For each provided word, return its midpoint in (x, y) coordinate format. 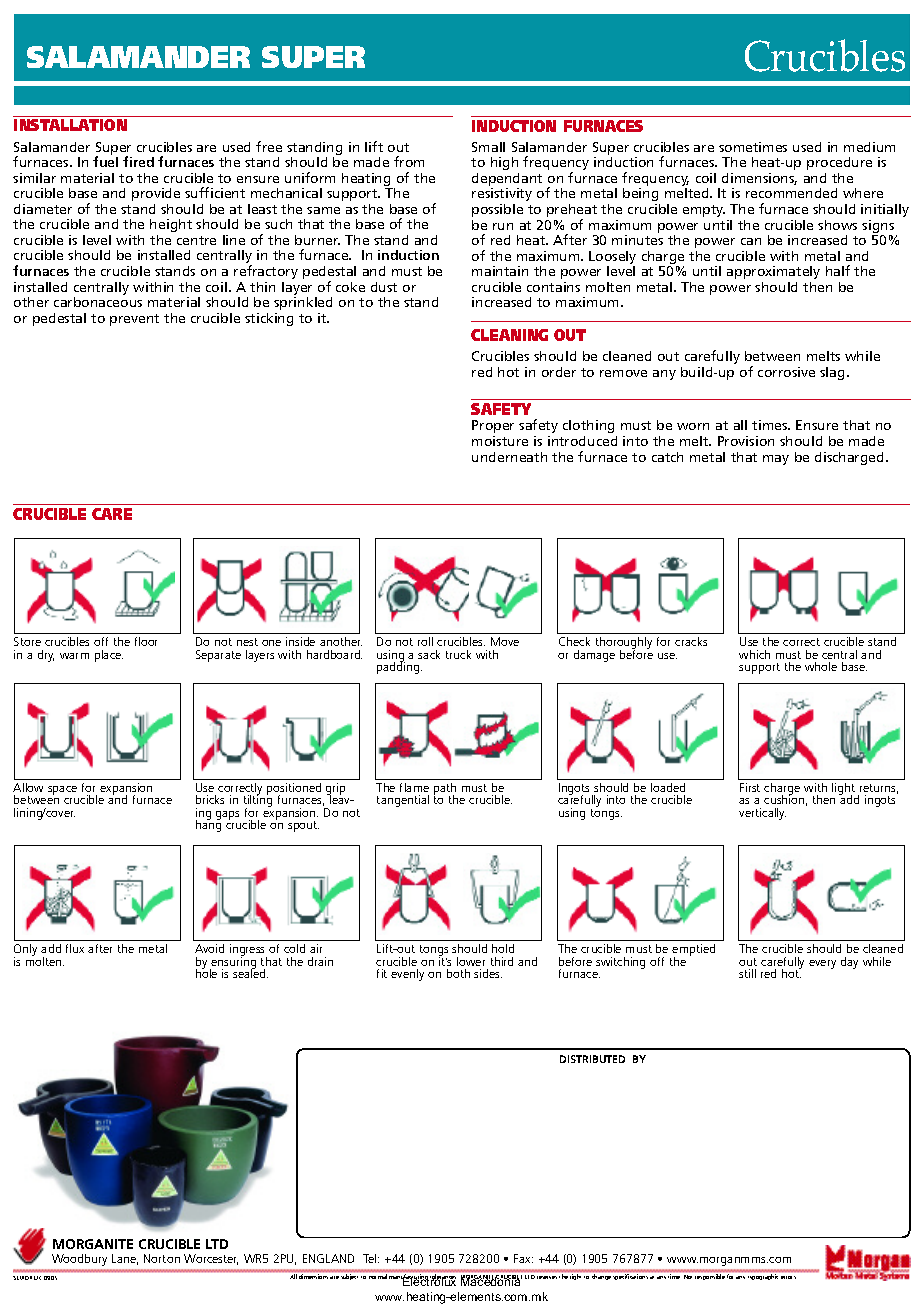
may (776, 460)
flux (75, 948)
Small (488, 147)
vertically (762, 814)
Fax (523, 1258)
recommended (791, 193)
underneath (509, 457)
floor (146, 641)
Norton (162, 1258)
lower (471, 961)
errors (788, 1277)
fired (138, 161)
